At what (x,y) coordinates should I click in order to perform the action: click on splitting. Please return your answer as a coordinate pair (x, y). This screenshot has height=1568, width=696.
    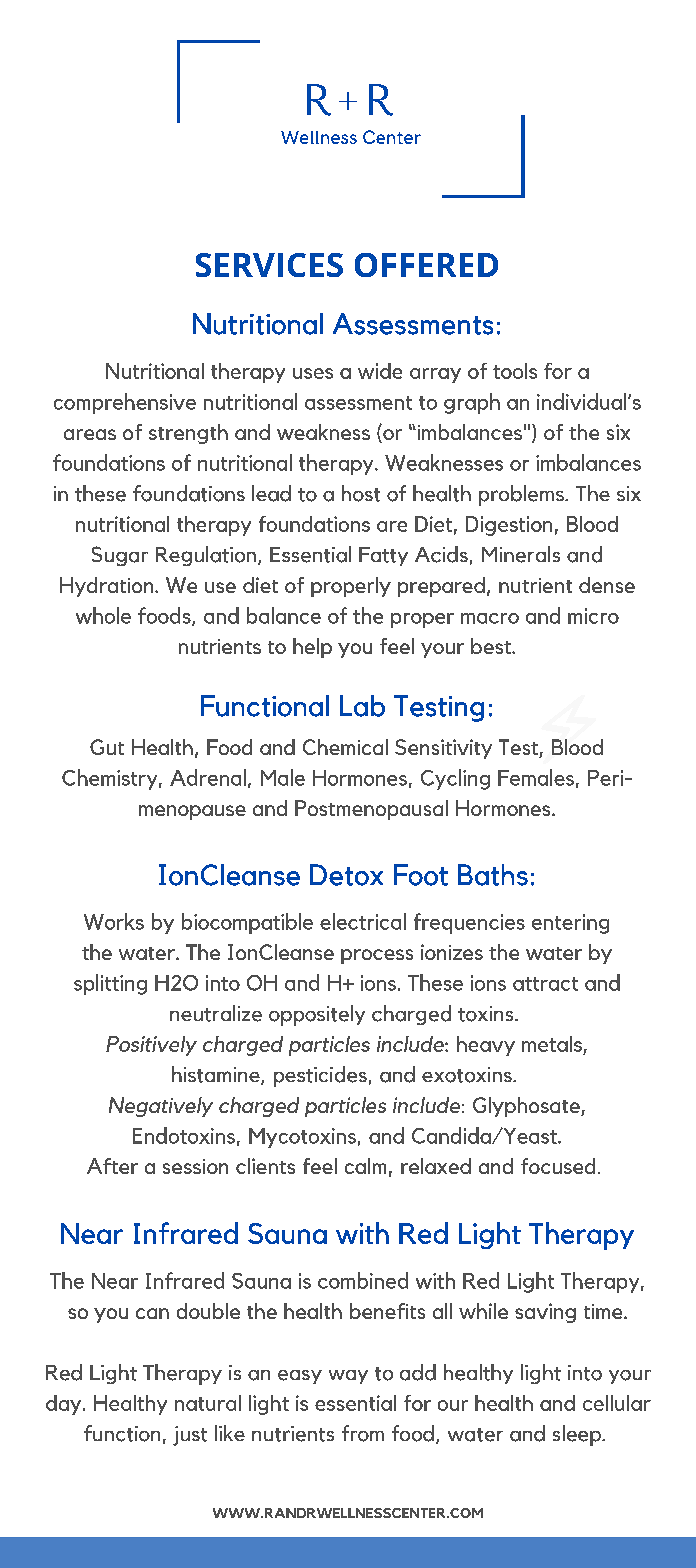
    Looking at the image, I should click on (110, 984).
